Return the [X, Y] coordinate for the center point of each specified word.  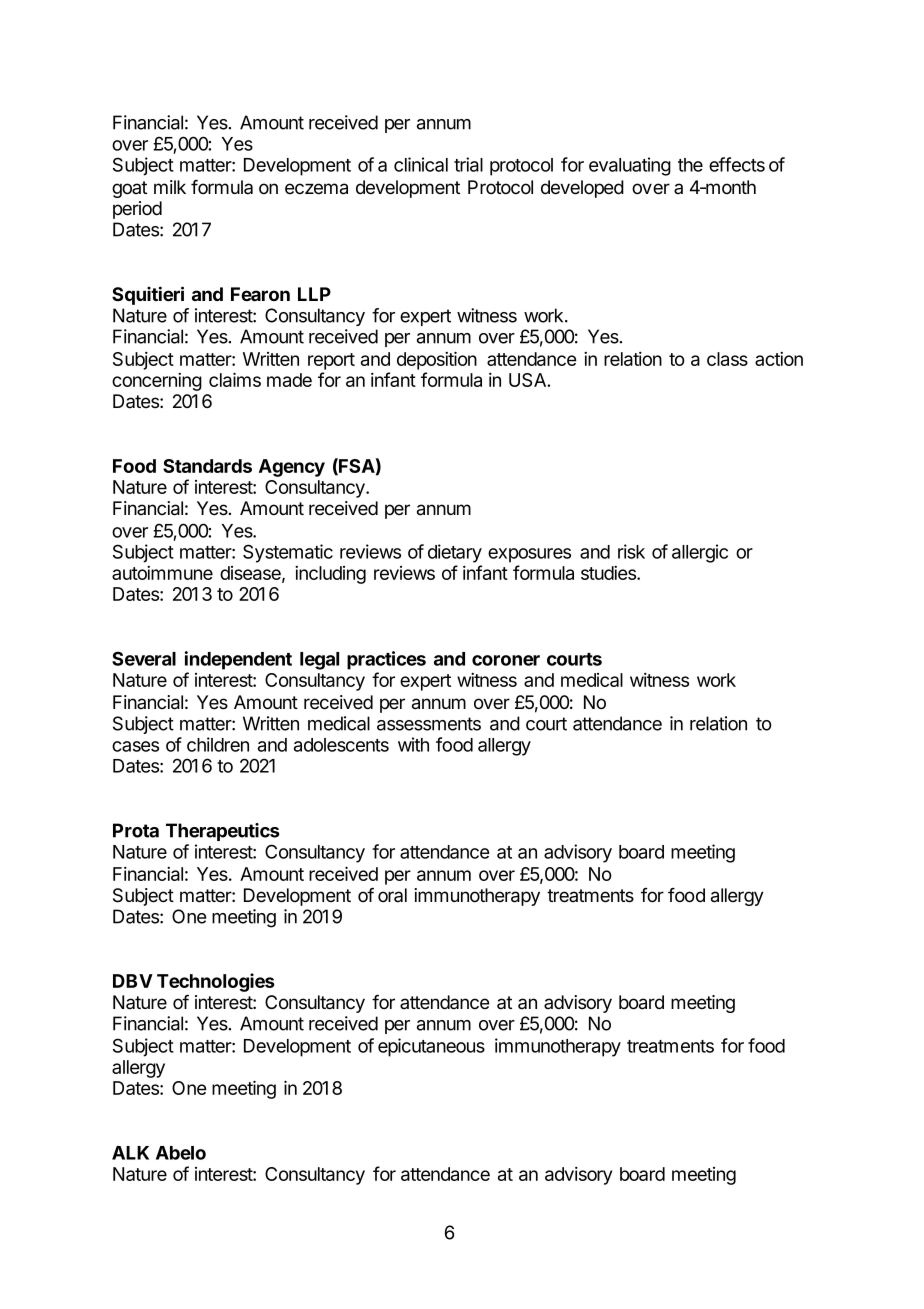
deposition [437, 360]
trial [468, 164]
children [218, 744]
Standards [207, 466]
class [727, 359]
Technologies [216, 982]
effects [737, 164]
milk [170, 187]
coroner [506, 660]
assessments [429, 724]
